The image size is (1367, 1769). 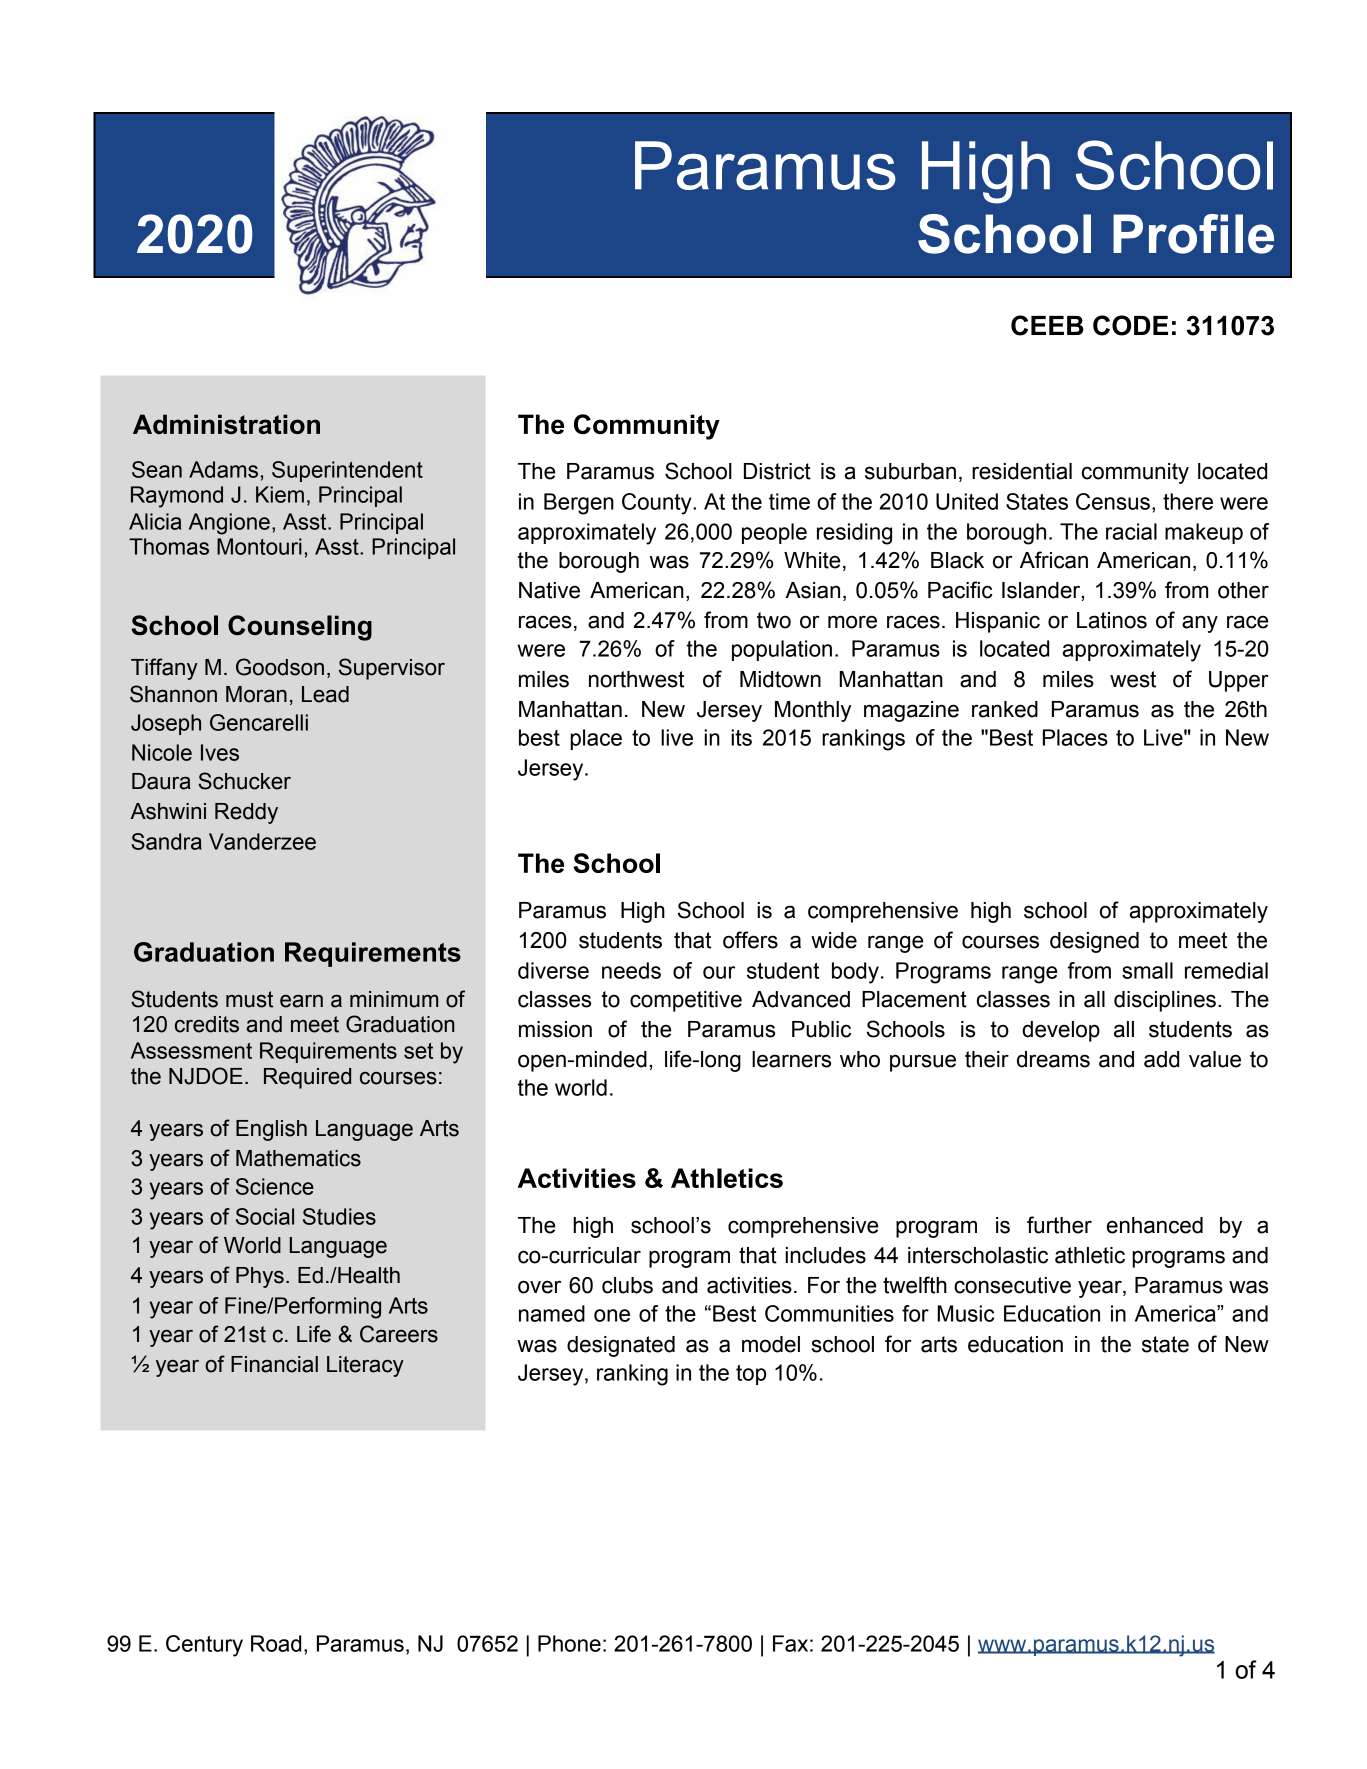 I want to click on CODE, so click(x=1130, y=325).
